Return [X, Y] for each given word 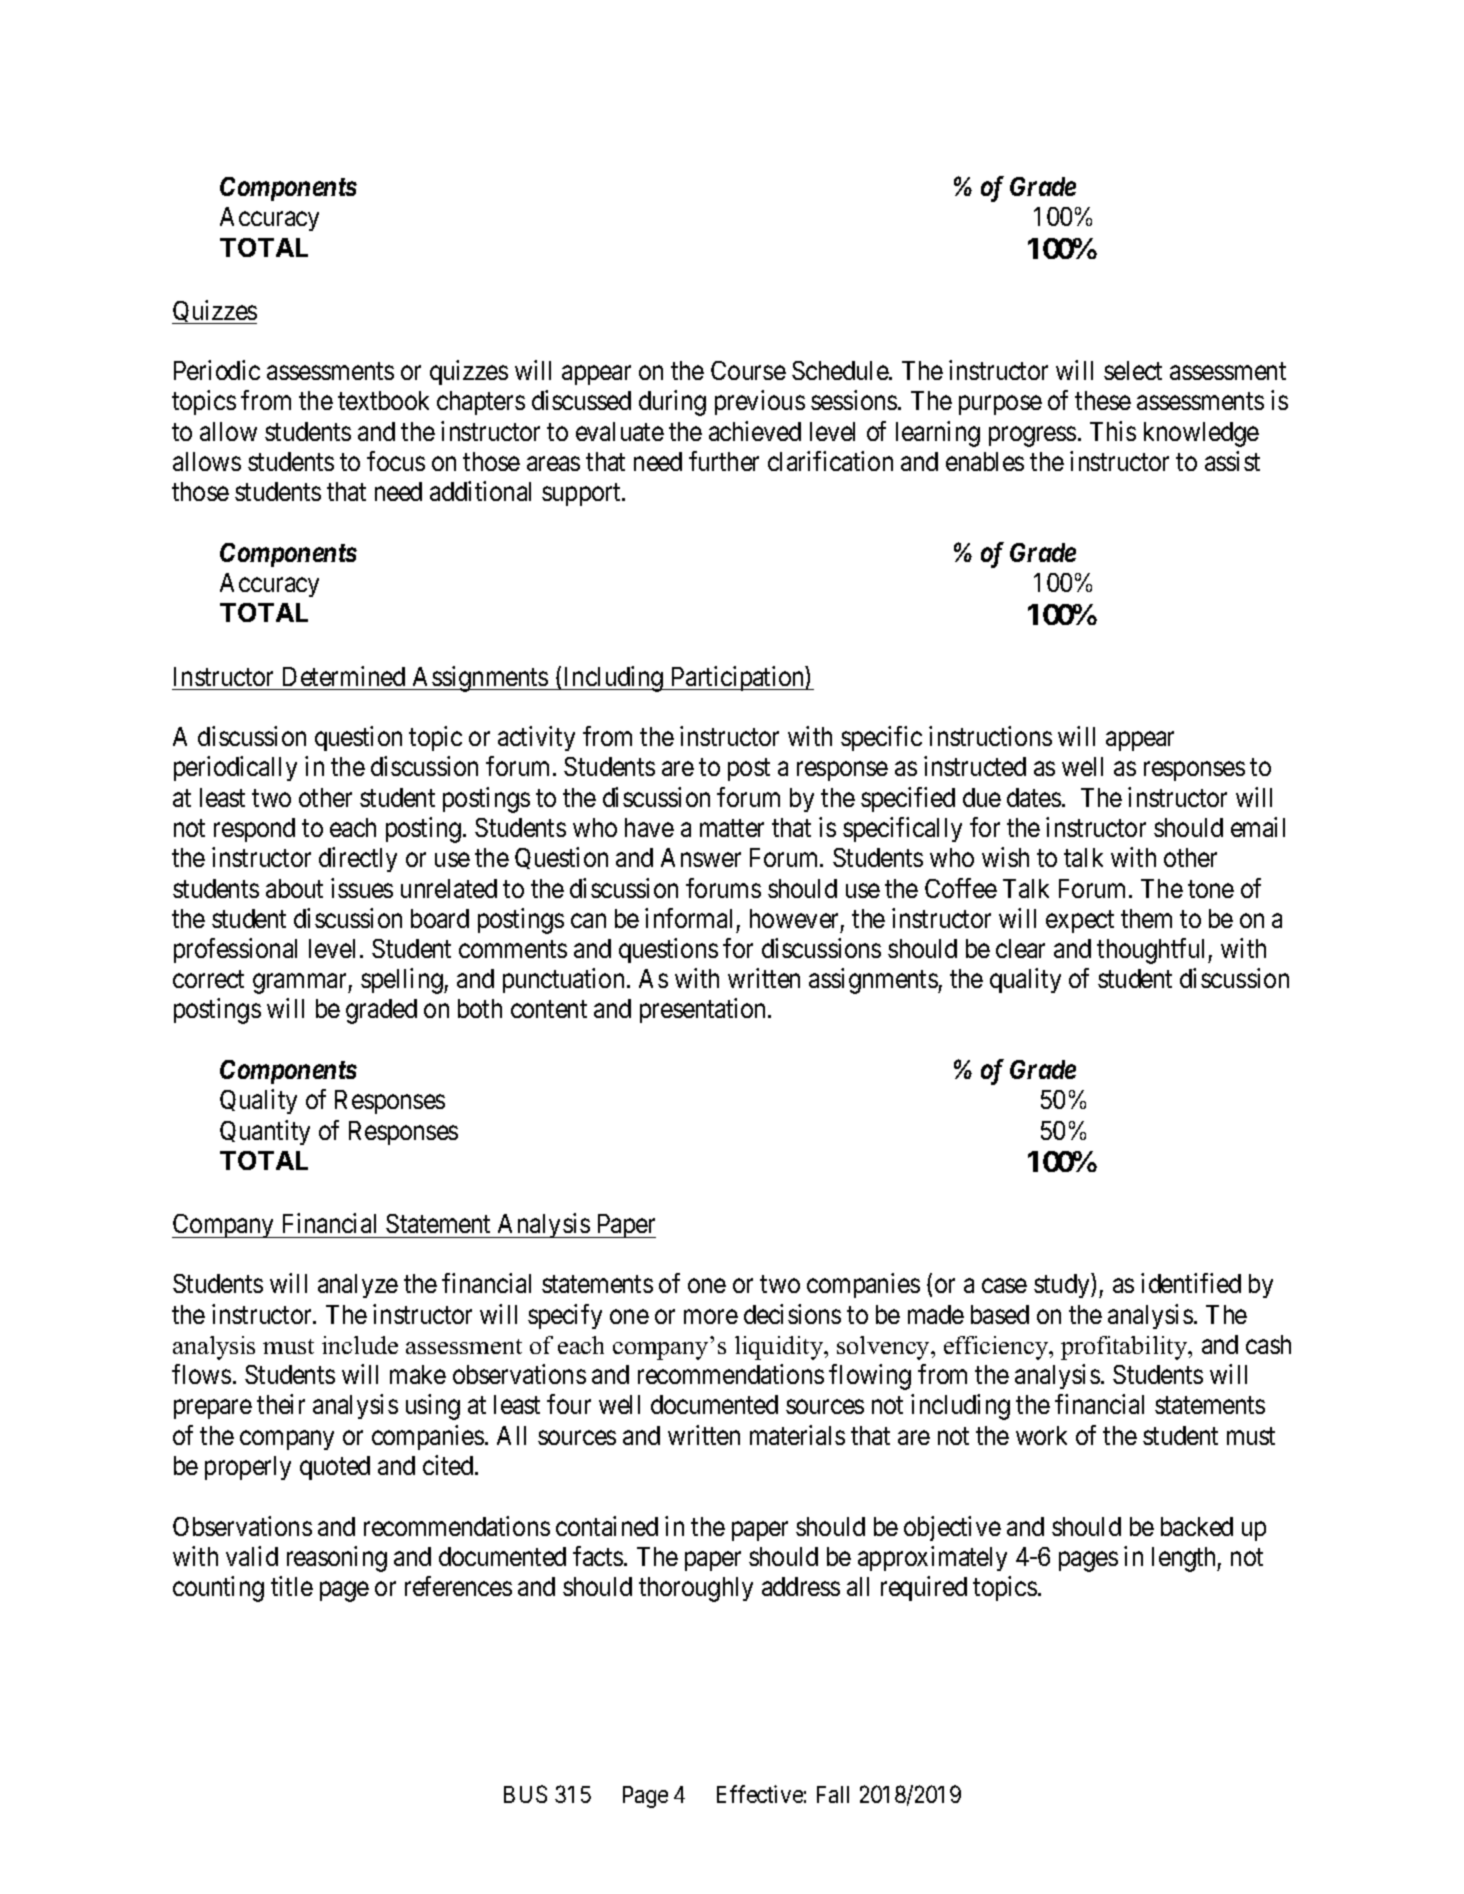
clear [1020, 948]
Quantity [265, 1132]
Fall [833, 1794]
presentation [704, 1010]
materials [797, 1435]
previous [760, 402]
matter [732, 828]
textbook [383, 400]
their [281, 1404]
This [1113, 431]
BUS [525, 1794]
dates [1034, 797]
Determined [344, 676]
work [1041, 1435]
